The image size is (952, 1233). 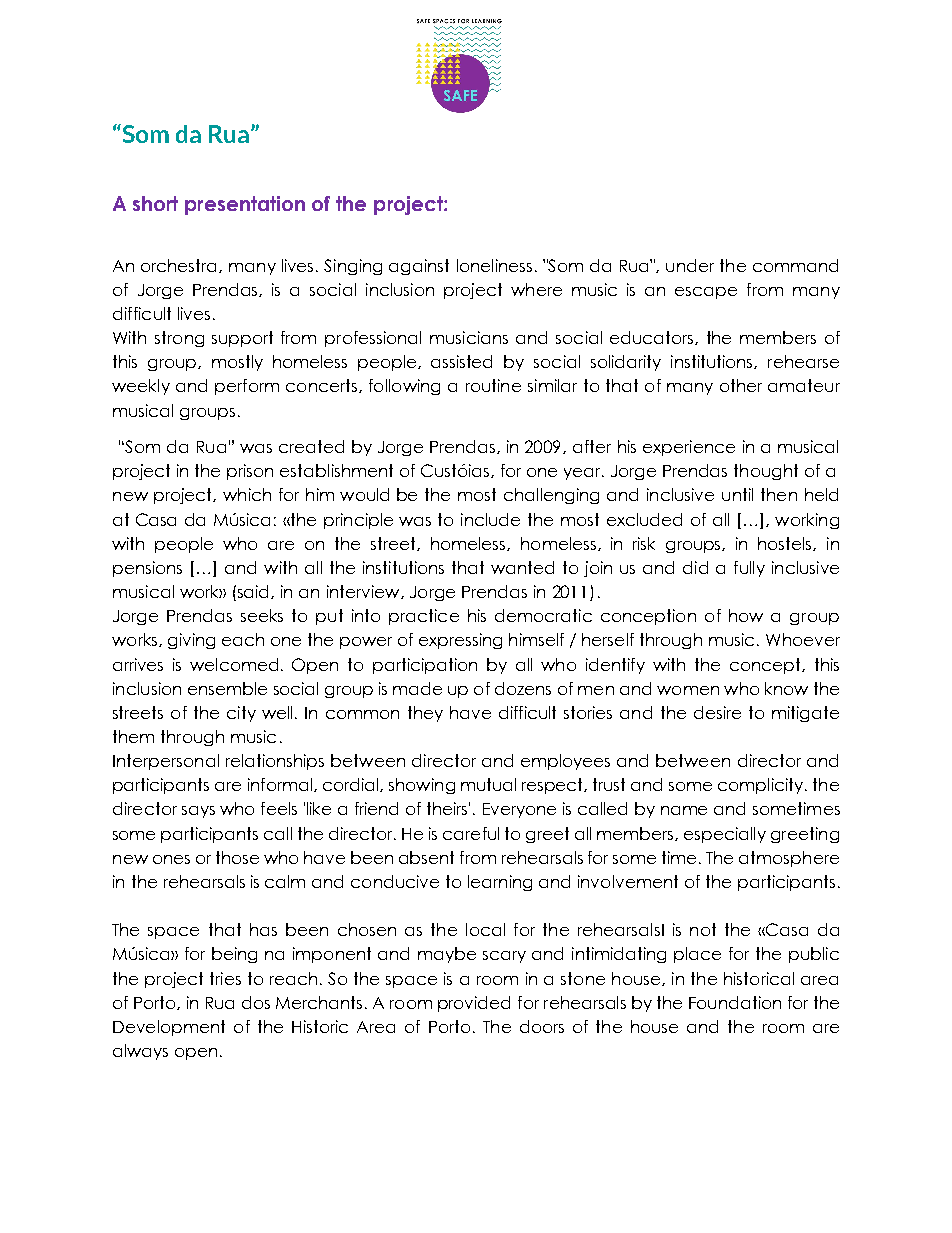 I want to click on under, so click(x=690, y=265).
